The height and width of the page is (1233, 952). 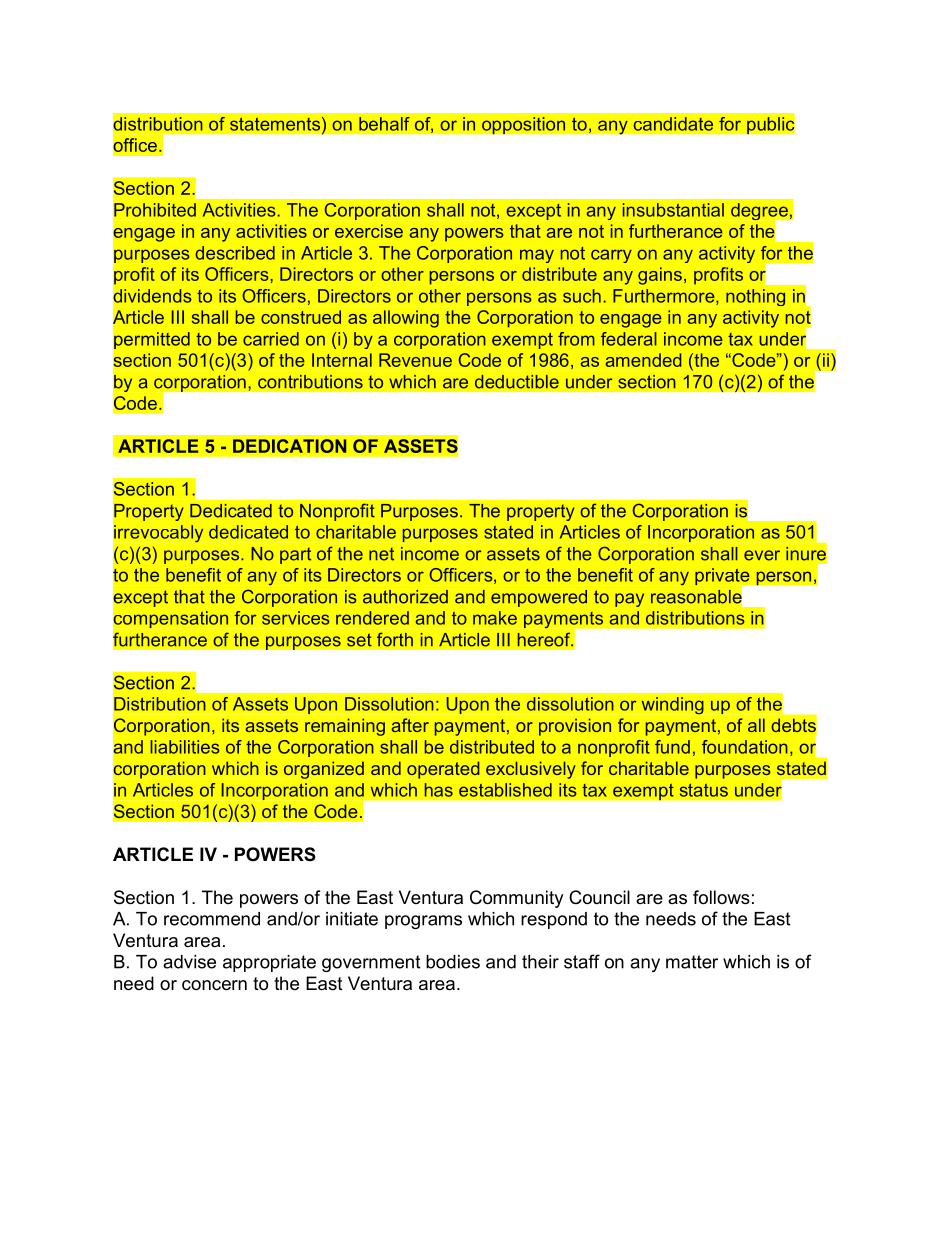 I want to click on candidate, so click(x=673, y=124).
